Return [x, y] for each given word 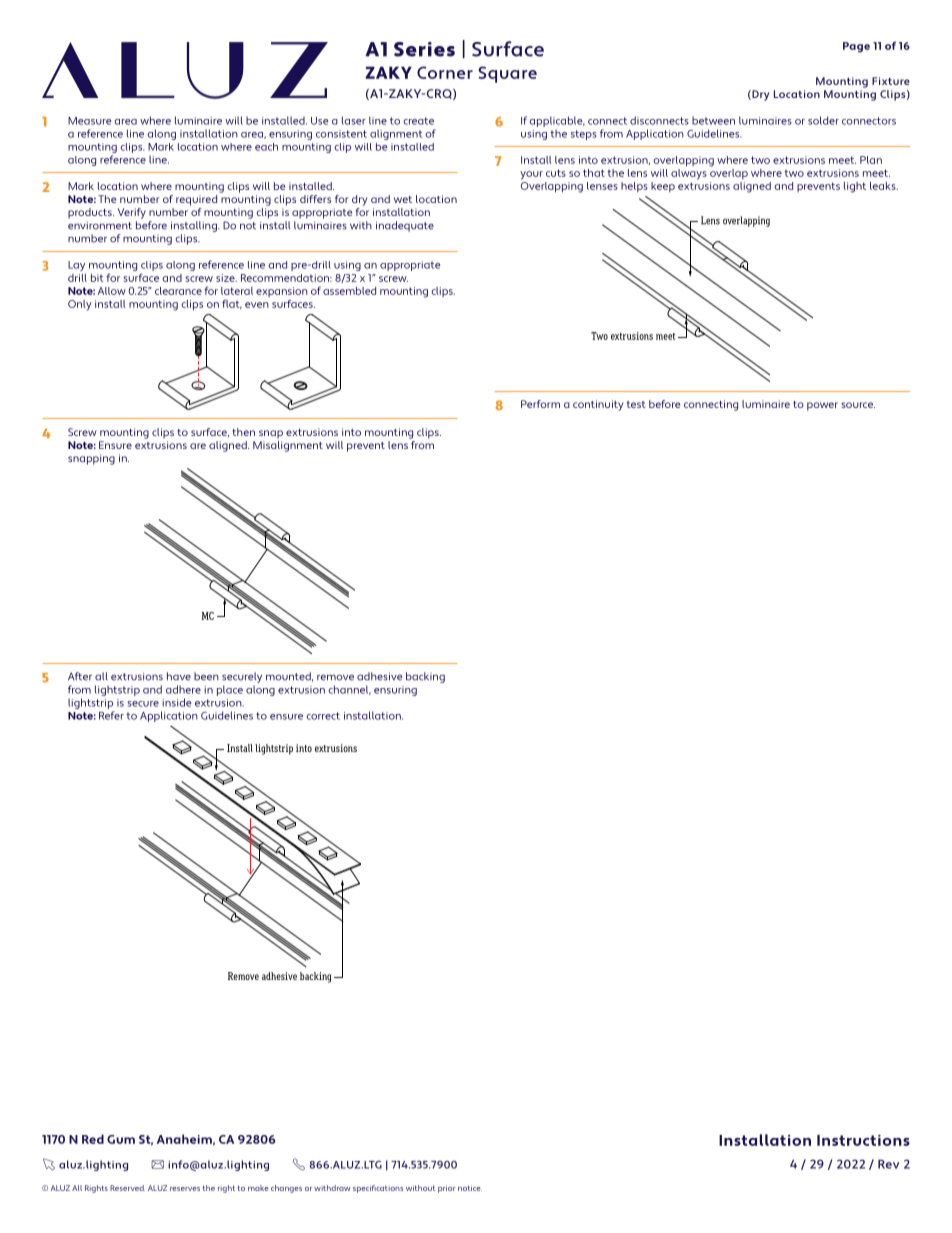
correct [323, 716]
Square [507, 74]
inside [177, 702]
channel [349, 690]
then [243, 432]
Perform [540, 404]
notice [470, 1188]
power [822, 406]
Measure [90, 121]
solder [823, 120]
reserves [185, 1189]
